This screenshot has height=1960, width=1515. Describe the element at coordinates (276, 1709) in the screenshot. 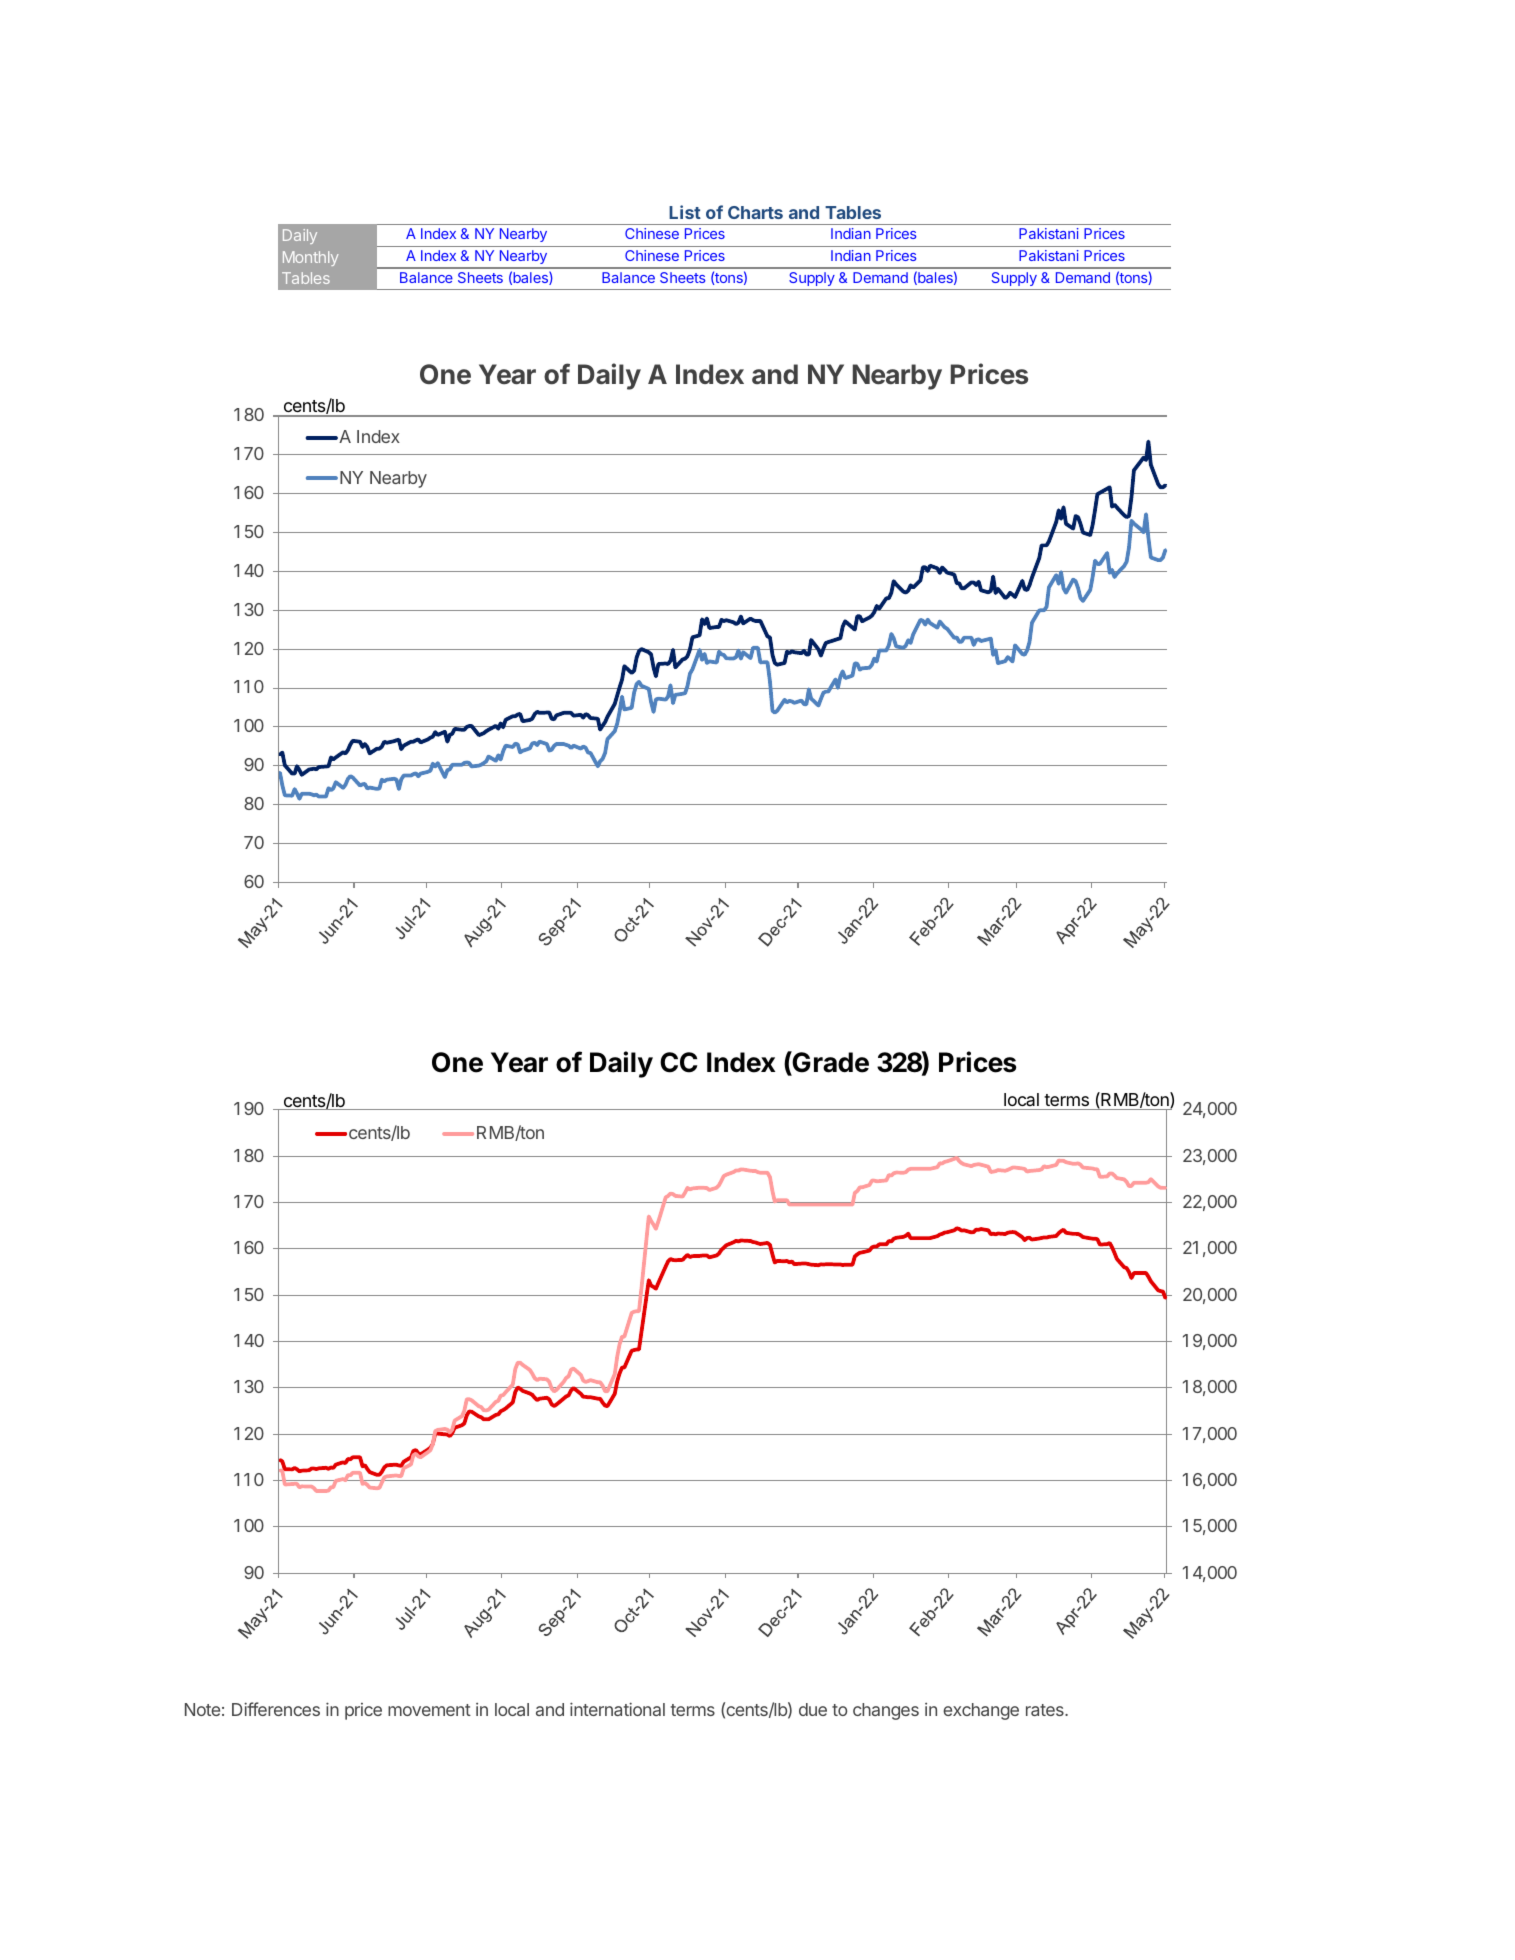

I see `Differences` at that location.
